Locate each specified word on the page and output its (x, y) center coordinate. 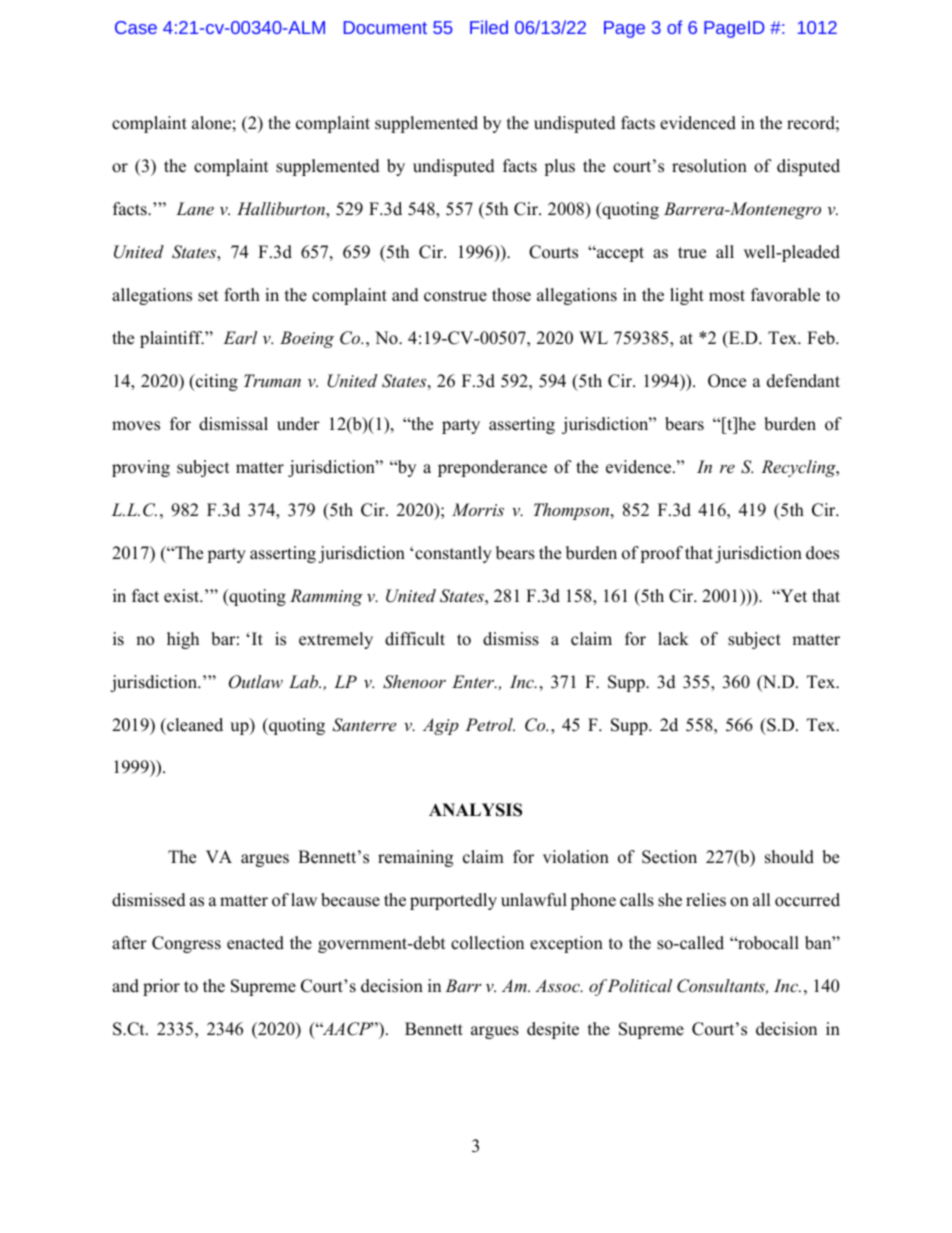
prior (161, 987)
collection (487, 943)
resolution (709, 166)
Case (136, 27)
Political (639, 985)
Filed (489, 27)
